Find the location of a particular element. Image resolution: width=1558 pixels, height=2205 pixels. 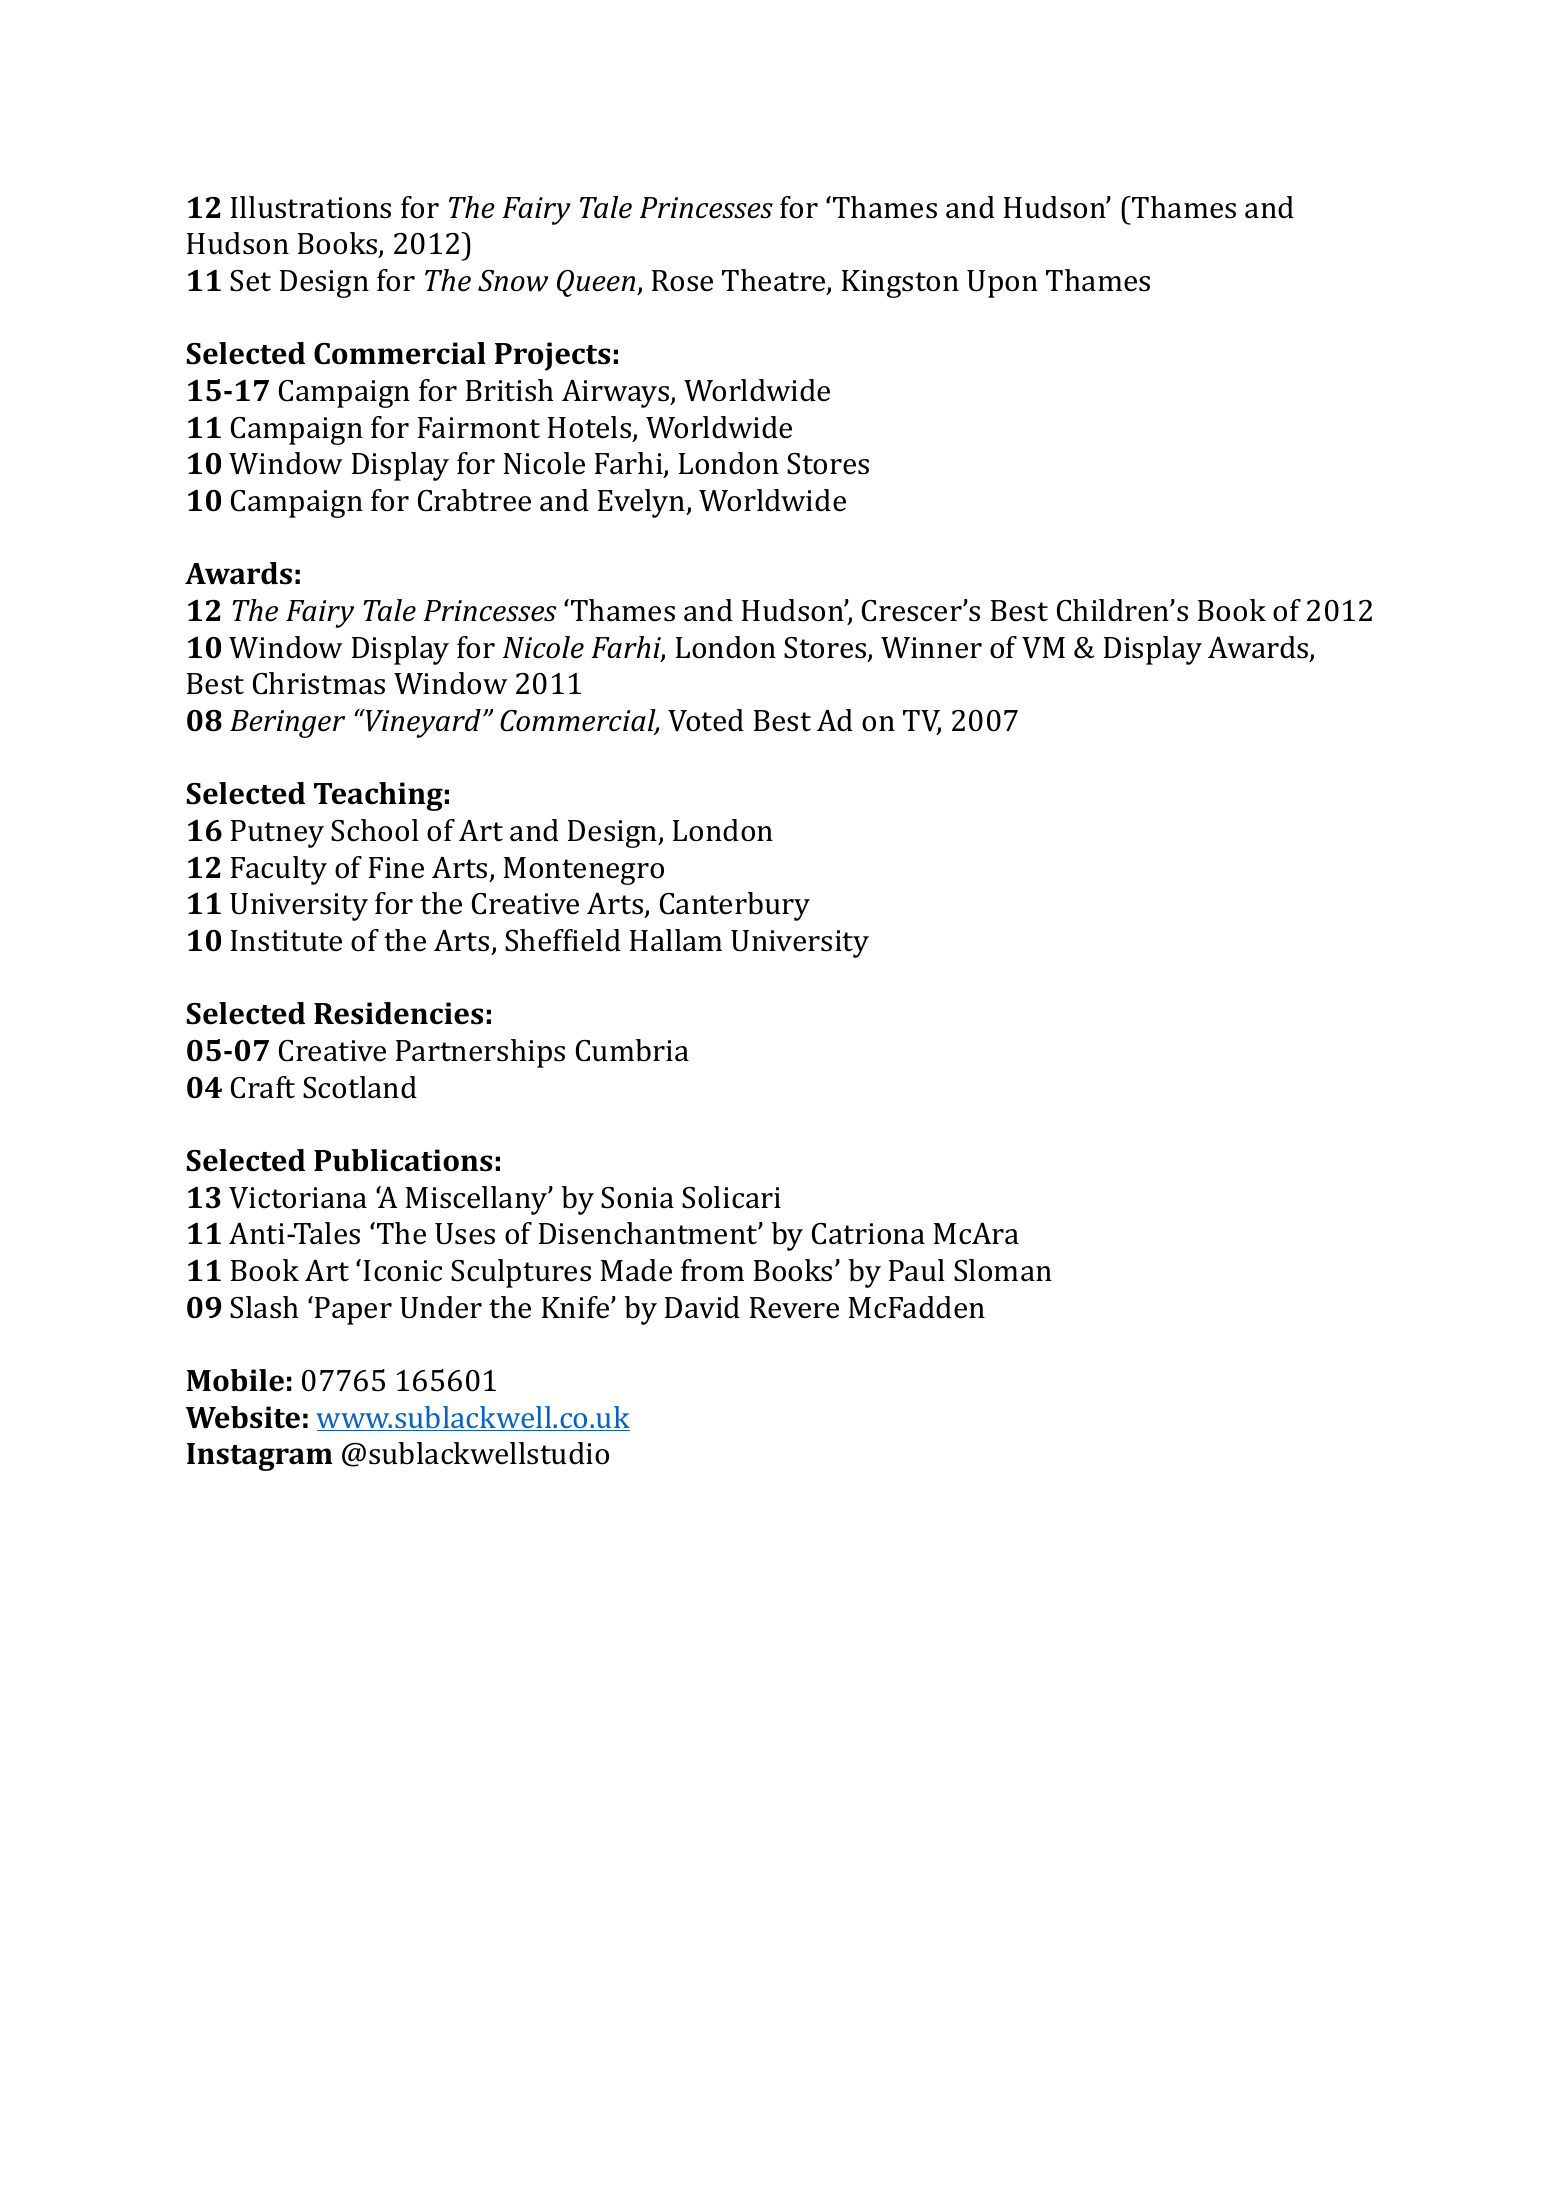

Montenegro is located at coordinates (584, 871).
